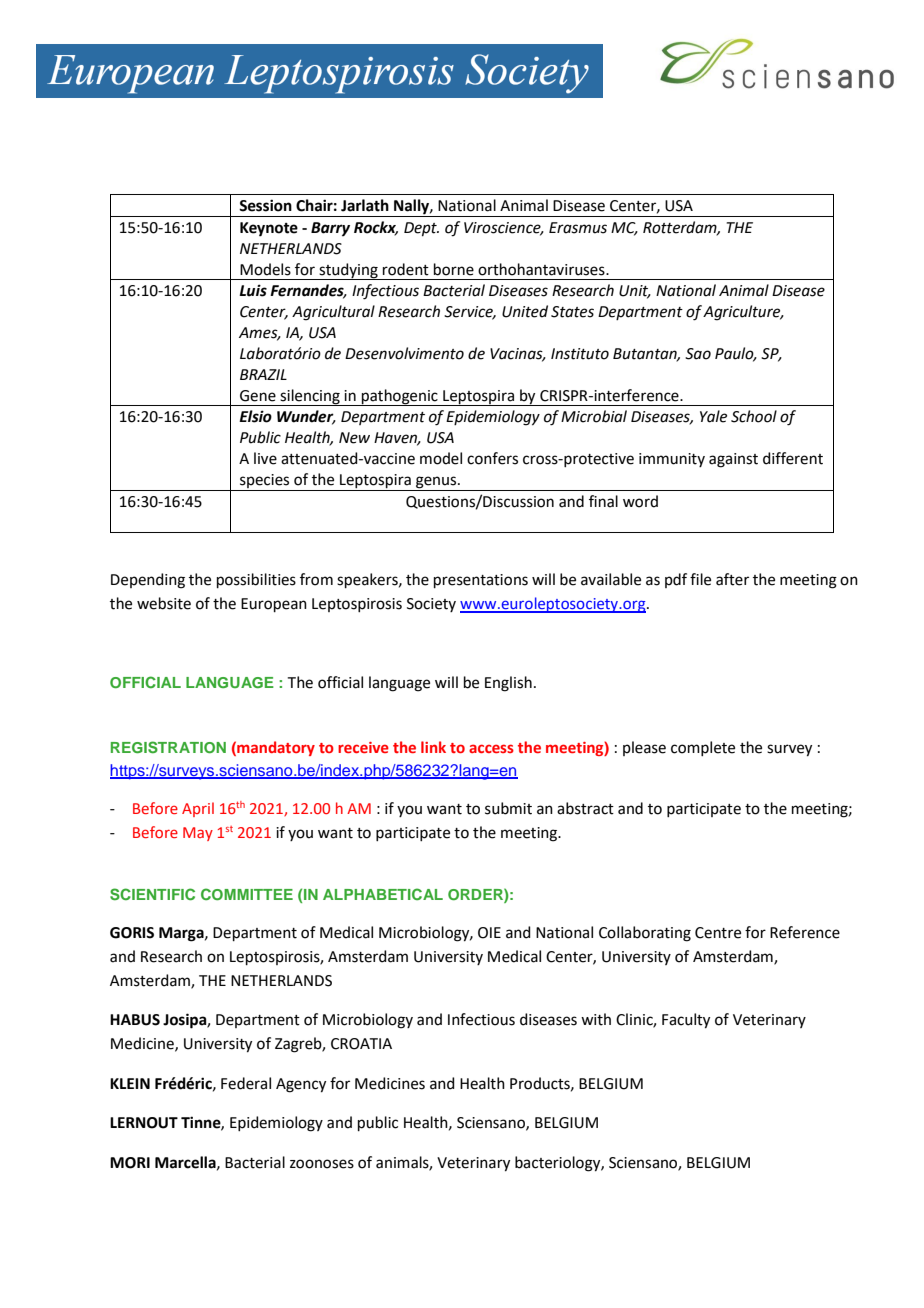  I want to click on Federal, so click(246, 1083).
